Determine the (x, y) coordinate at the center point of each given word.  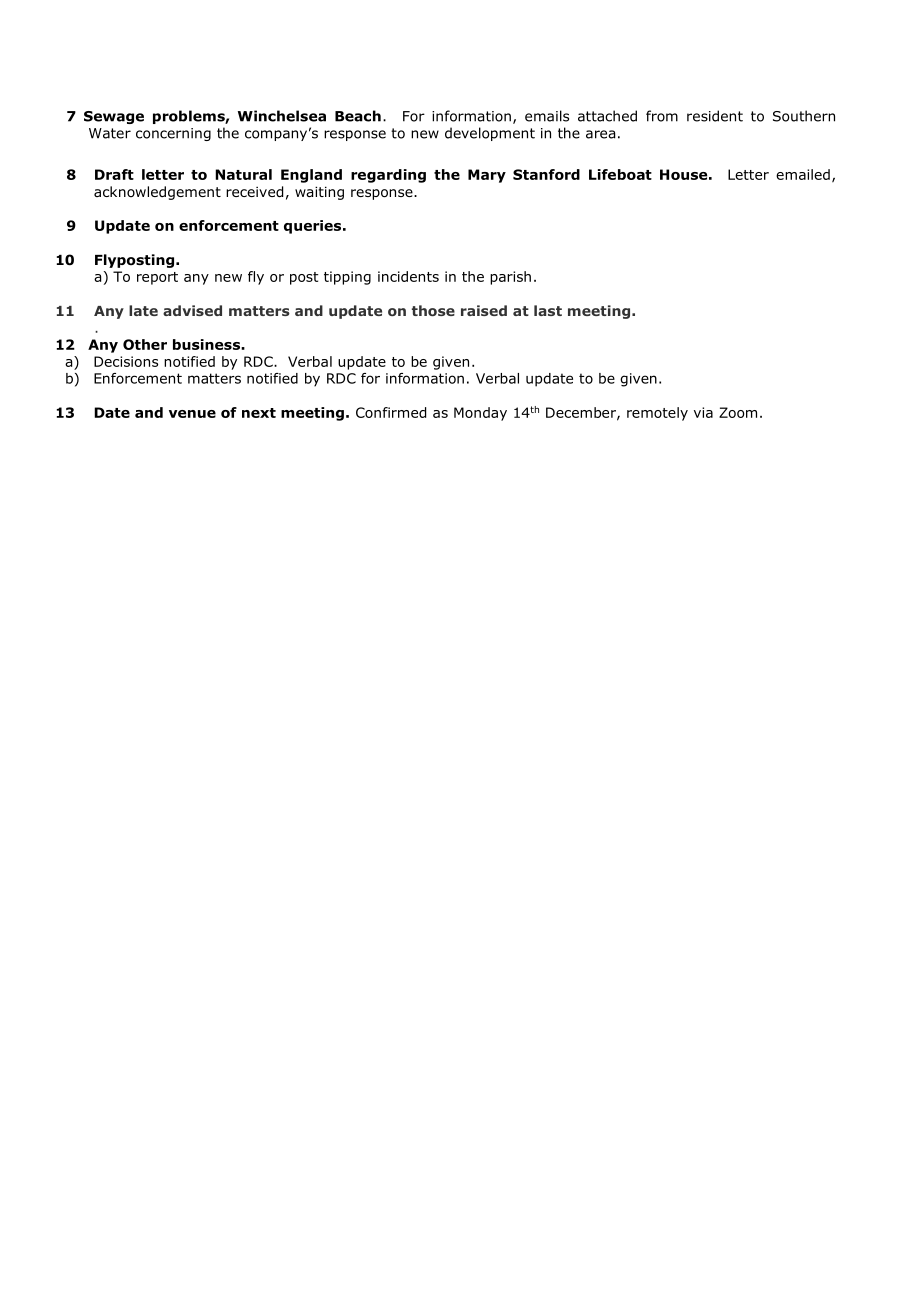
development (490, 134)
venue (192, 414)
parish (510, 278)
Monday (480, 414)
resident (715, 116)
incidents (408, 276)
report (157, 278)
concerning (173, 134)
